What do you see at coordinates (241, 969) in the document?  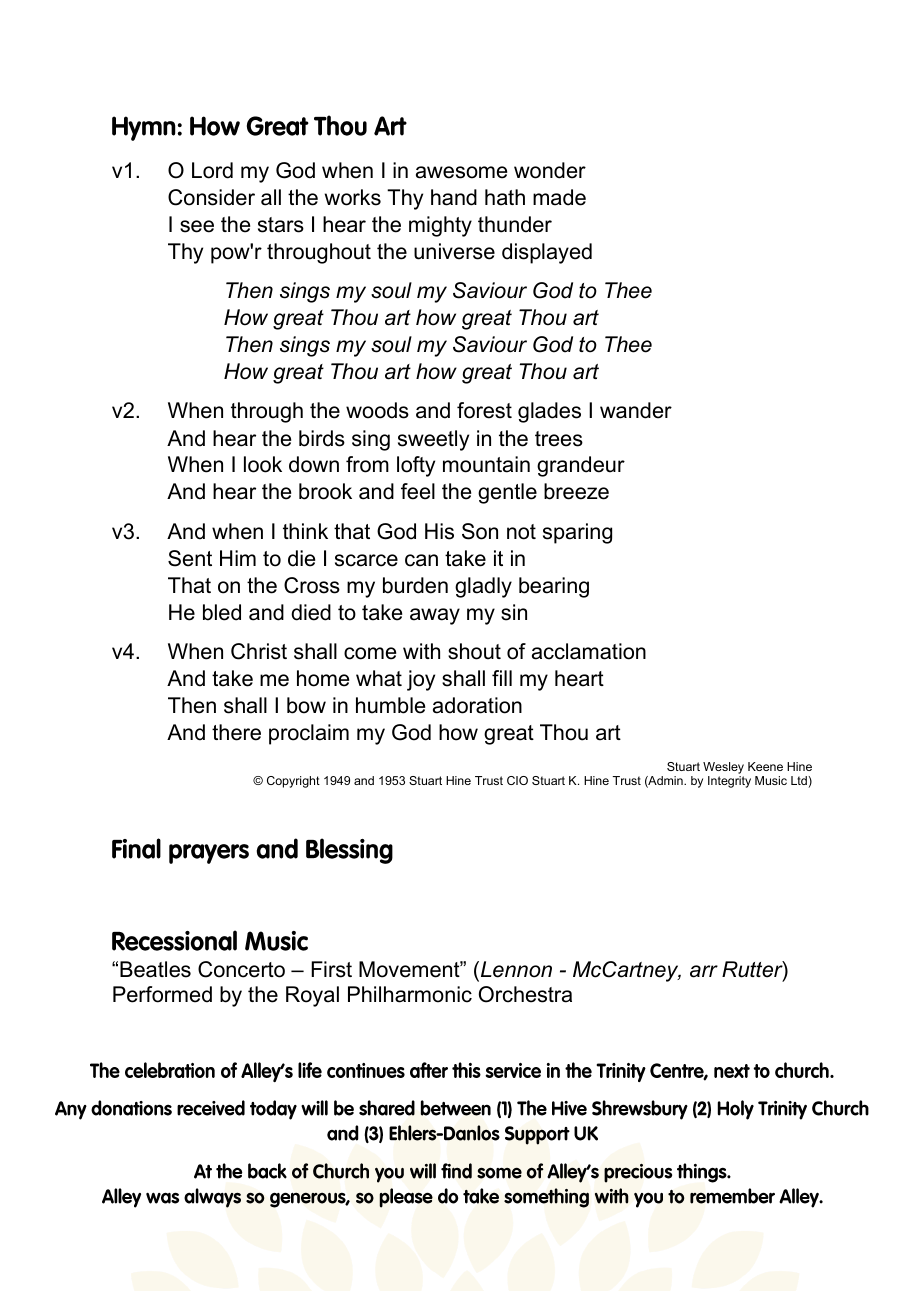 I see `Concerto` at bounding box center [241, 969].
